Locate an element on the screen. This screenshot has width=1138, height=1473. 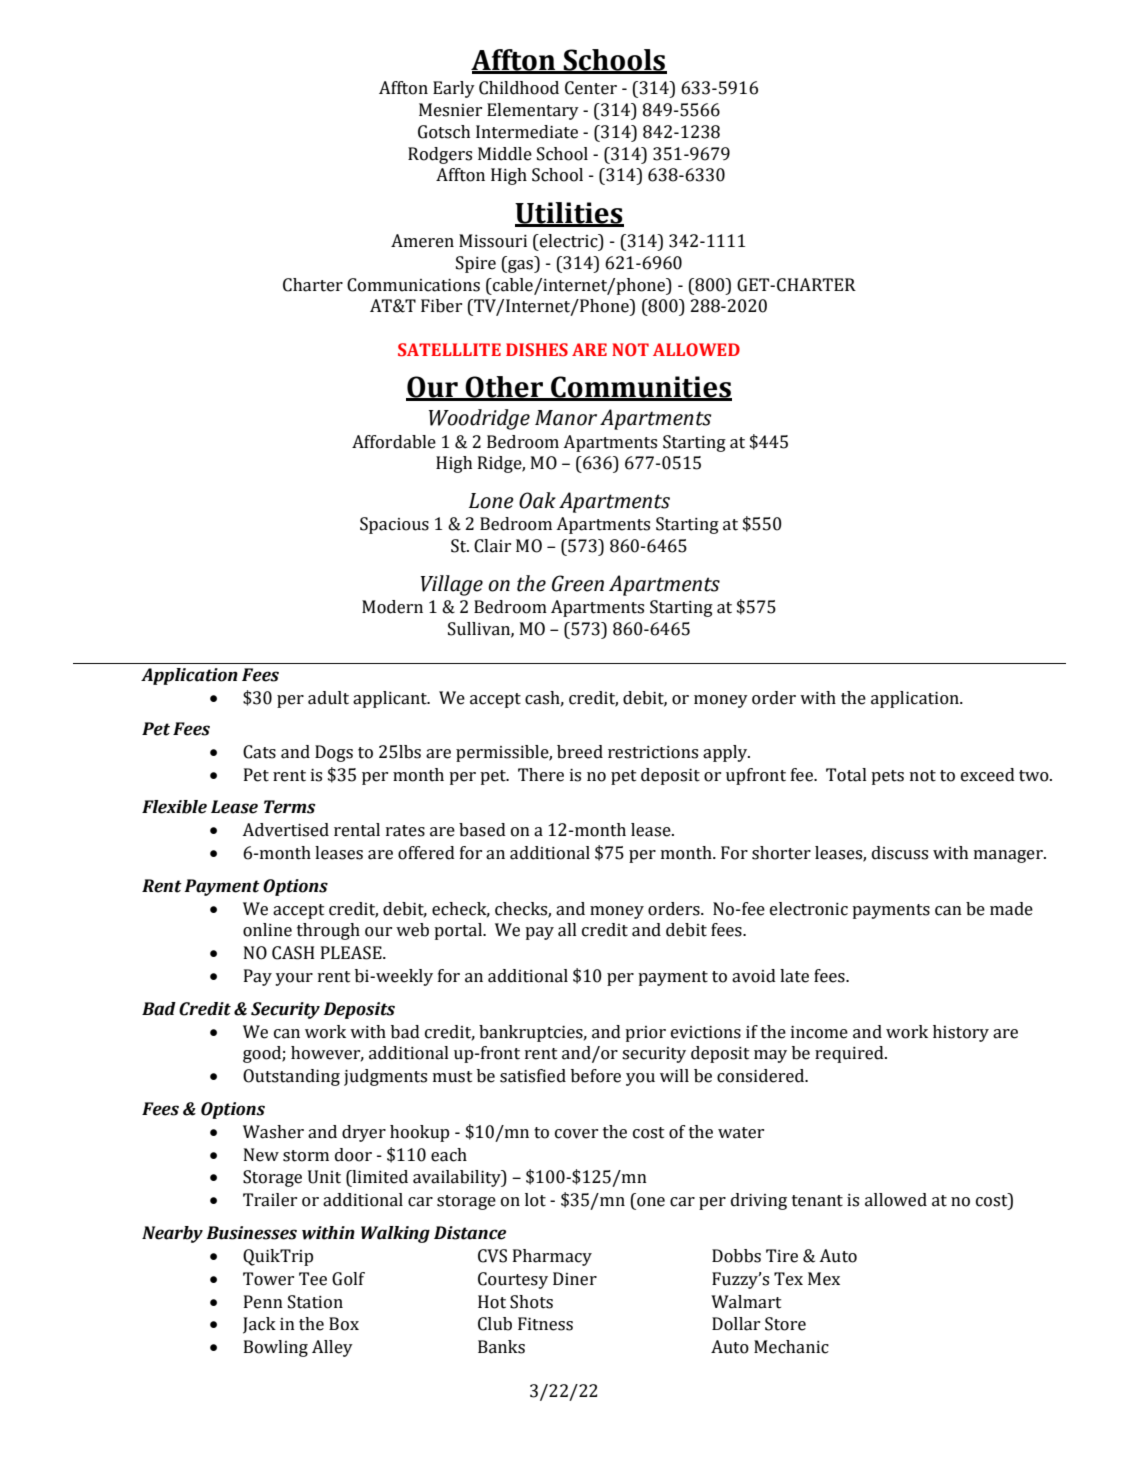
breed is located at coordinates (580, 752).
